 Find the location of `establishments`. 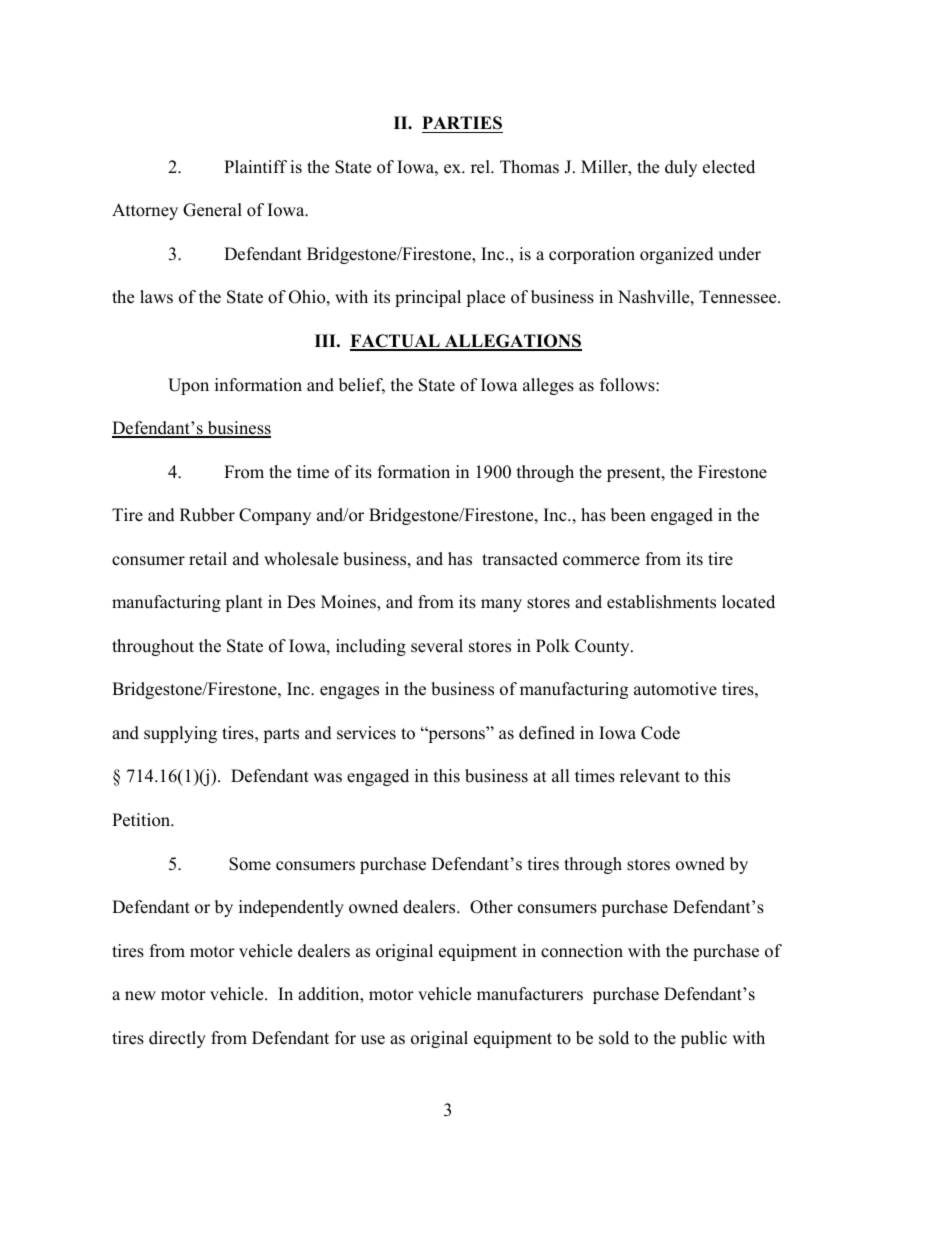

establishments is located at coordinates (661, 602).
